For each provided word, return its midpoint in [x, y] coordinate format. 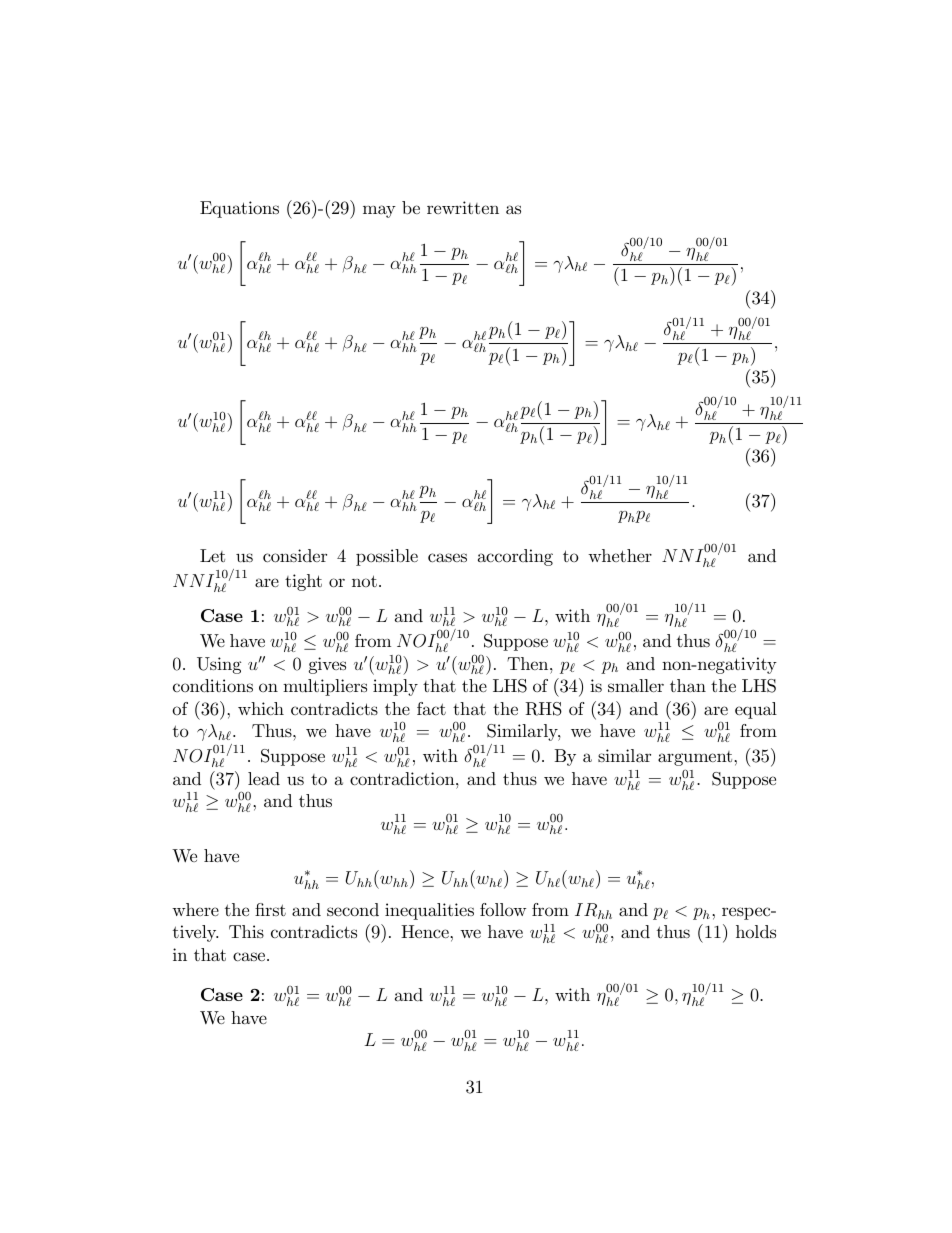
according [515, 557]
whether [620, 555]
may [379, 211]
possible [387, 557]
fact [431, 708]
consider [295, 556]
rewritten [463, 207]
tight [303, 582]
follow [503, 909]
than [688, 685]
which [261, 709]
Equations [239, 209]
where [195, 909]
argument [696, 758]
